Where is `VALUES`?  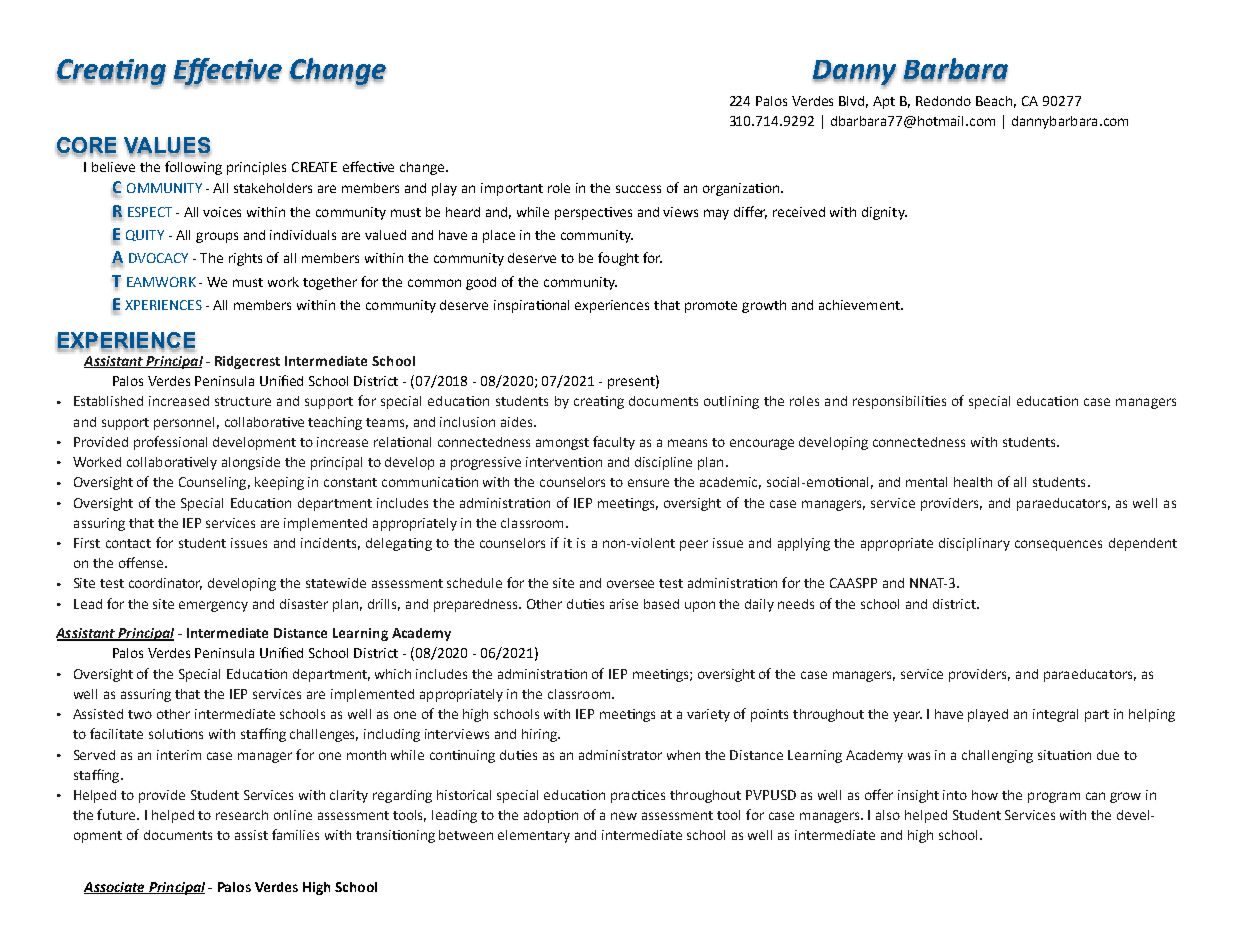 VALUES is located at coordinates (167, 146).
